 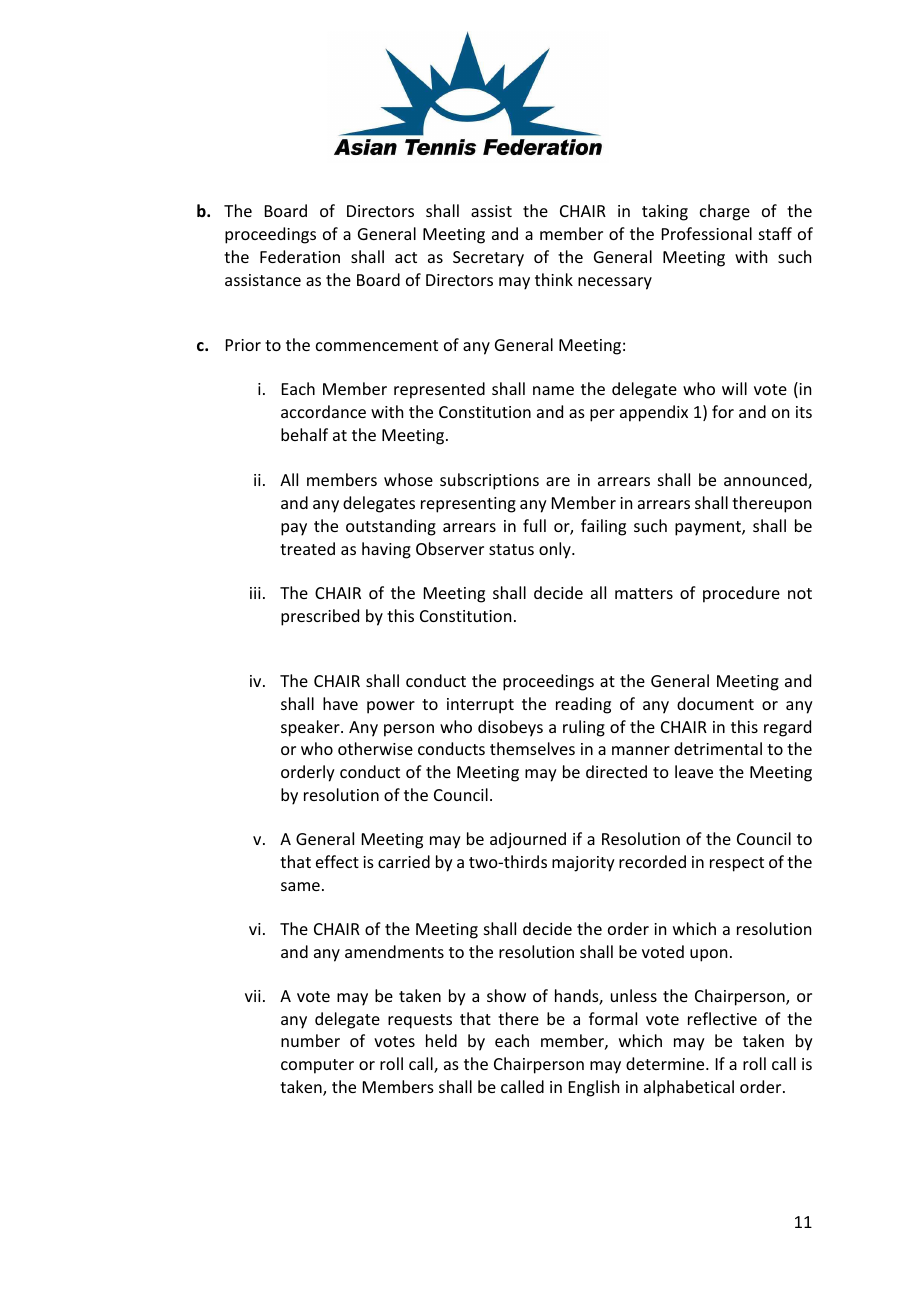 I want to click on Secretary, so click(x=488, y=259).
